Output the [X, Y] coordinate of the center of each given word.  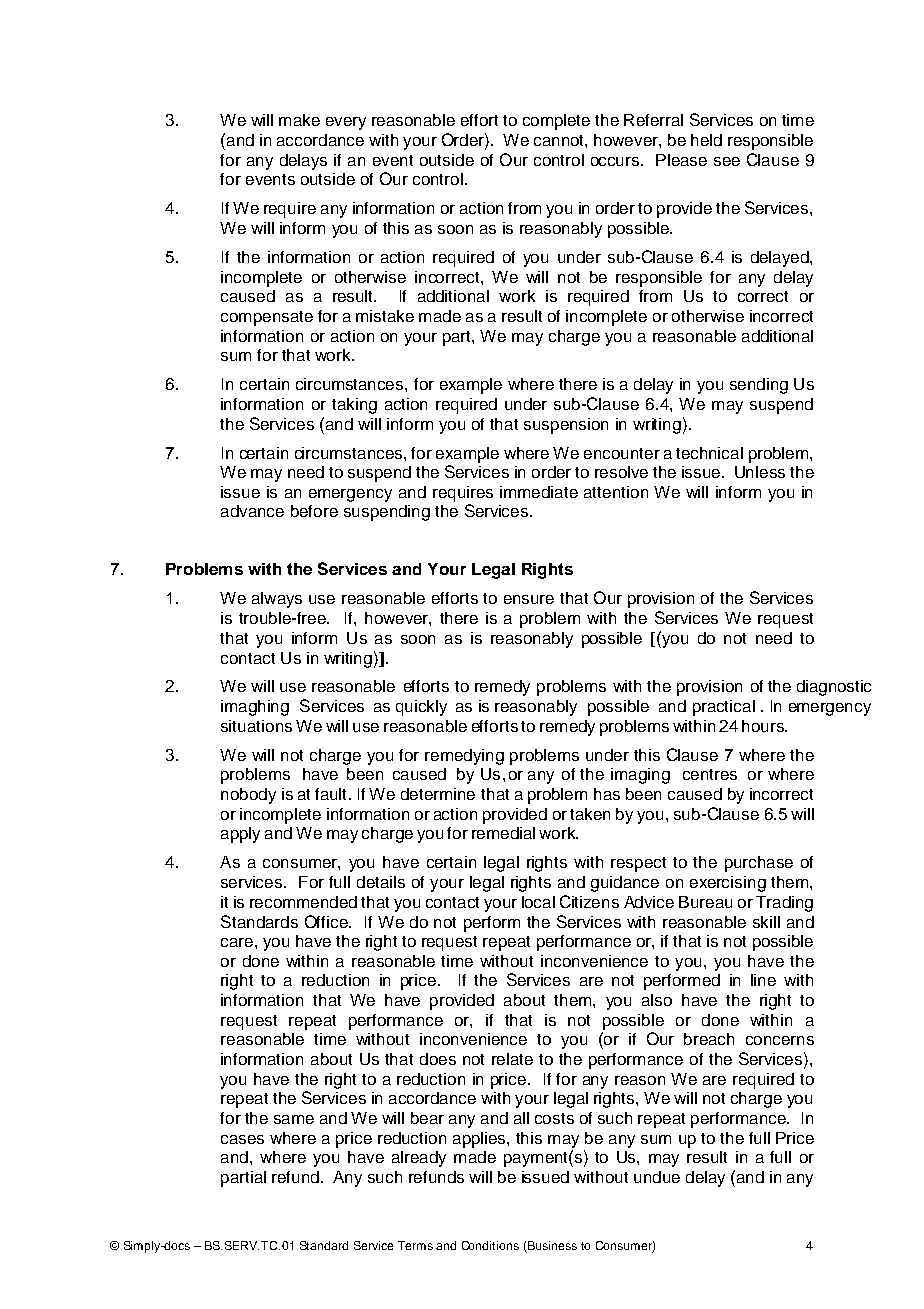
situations [256, 726]
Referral [653, 120]
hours [764, 726]
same [294, 1119]
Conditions [490, 1245]
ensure [529, 599]
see [727, 161]
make [299, 120]
